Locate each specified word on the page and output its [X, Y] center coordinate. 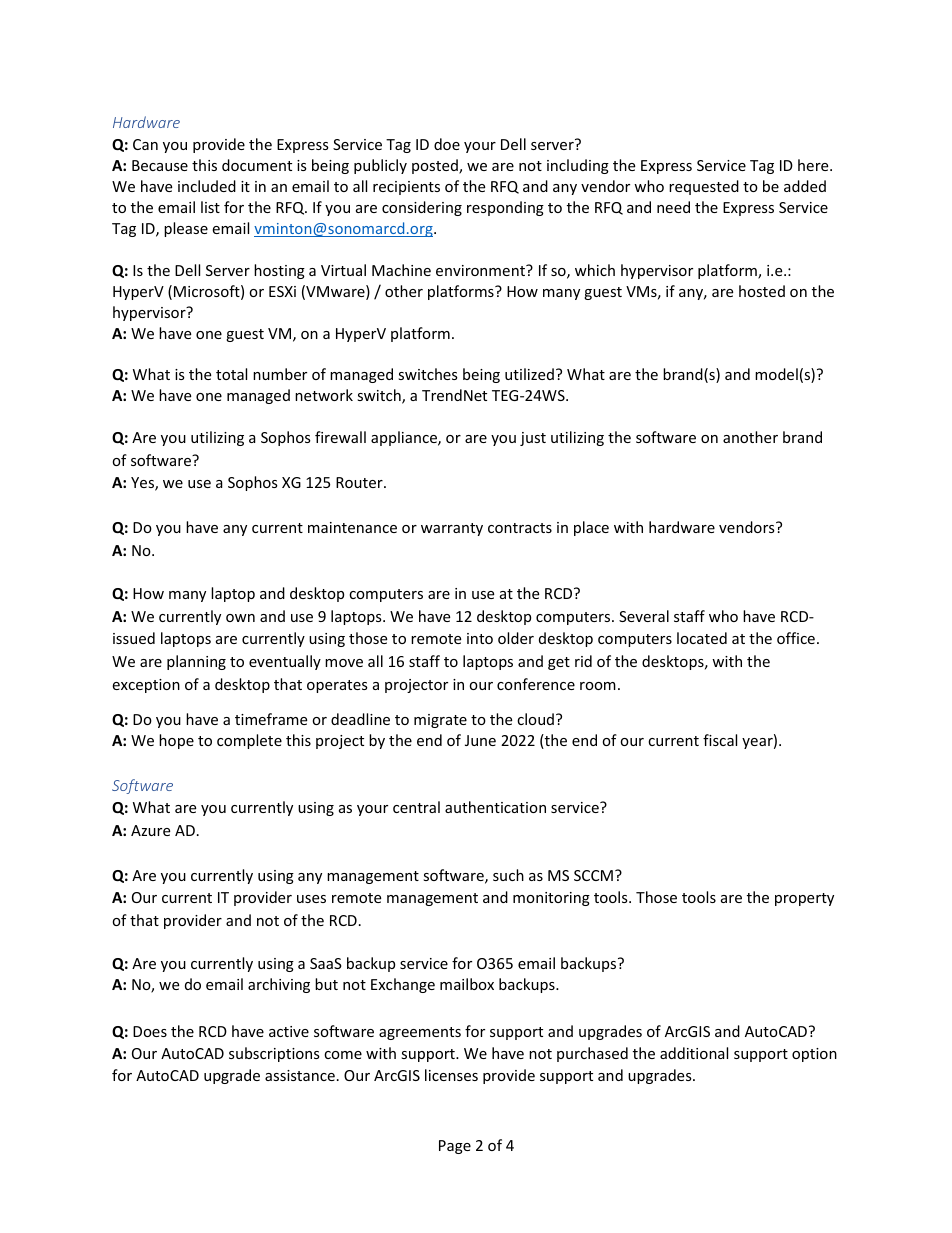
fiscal [720, 740]
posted [436, 166]
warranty [452, 529]
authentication [495, 807]
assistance [300, 1075]
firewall [340, 437]
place [591, 528]
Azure [150, 830]
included [207, 186]
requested [704, 187]
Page [455, 1147]
